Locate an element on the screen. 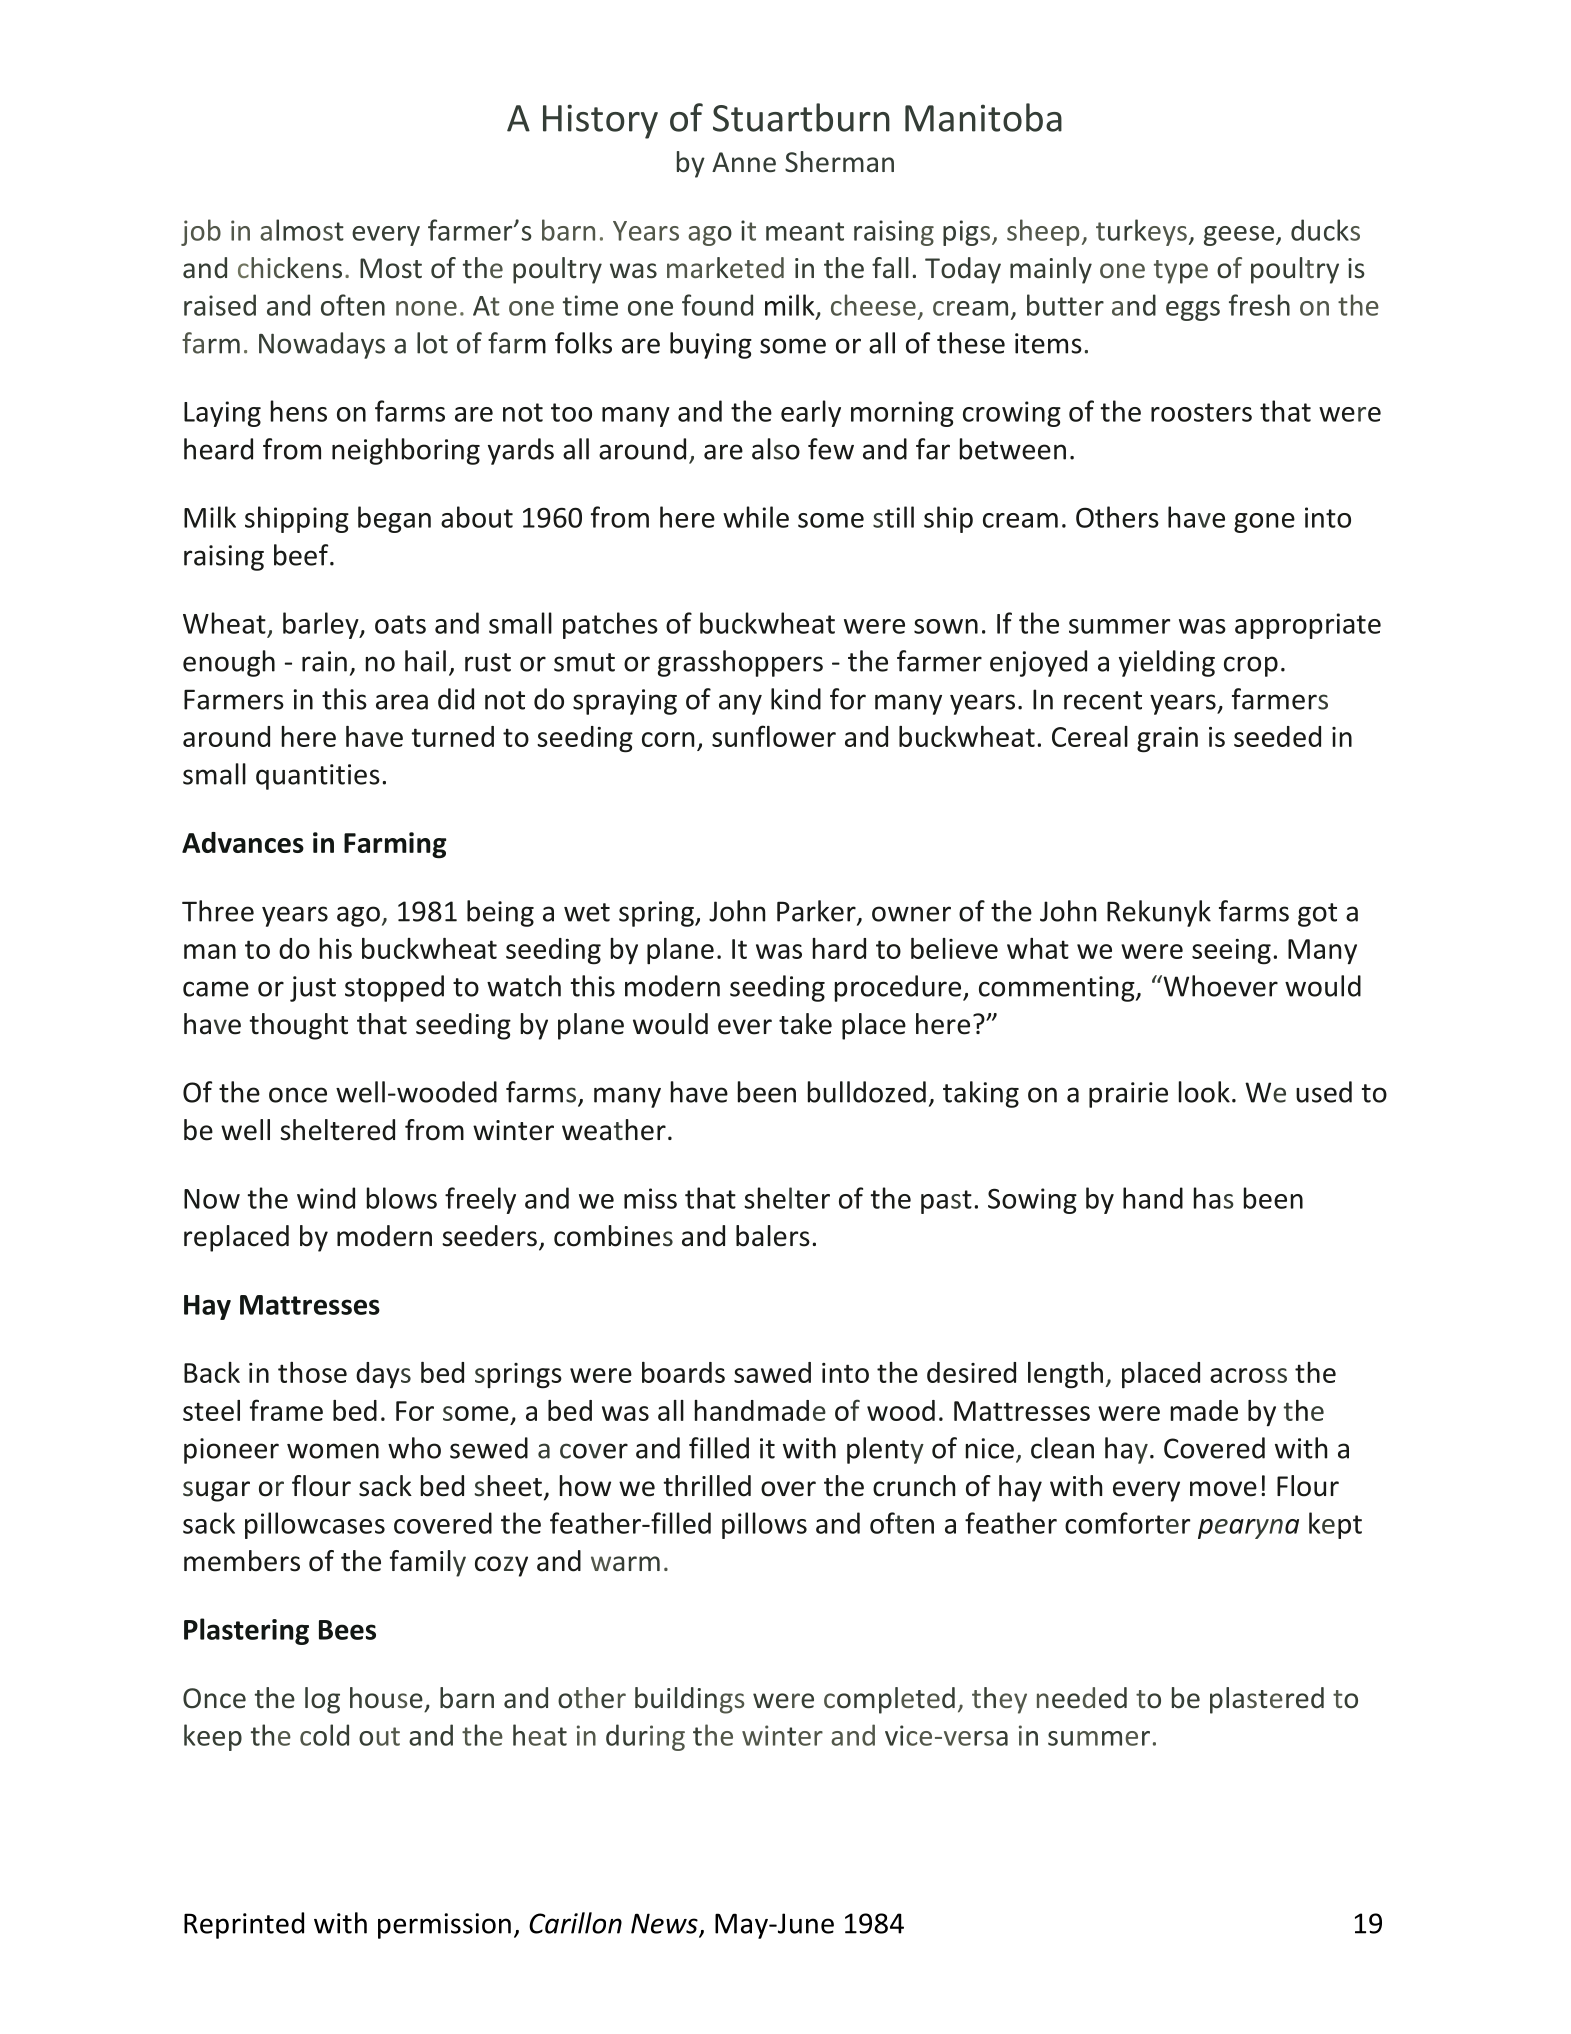 The width and height of the screenshot is (1571, 2034). thrilled is located at coordinates (707, 1486).
